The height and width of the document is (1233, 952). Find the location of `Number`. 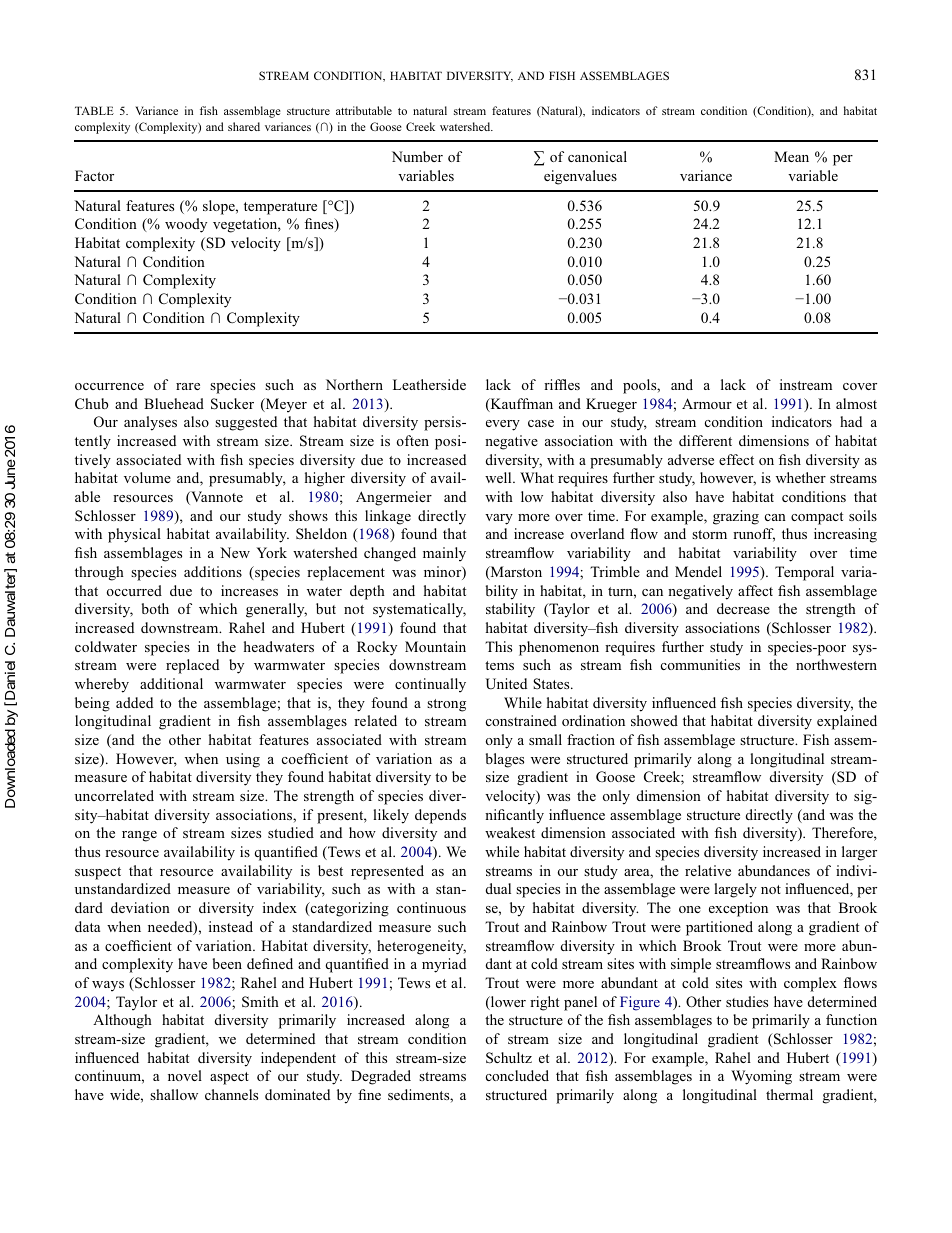

Number is located at coordinates (417, 156).
